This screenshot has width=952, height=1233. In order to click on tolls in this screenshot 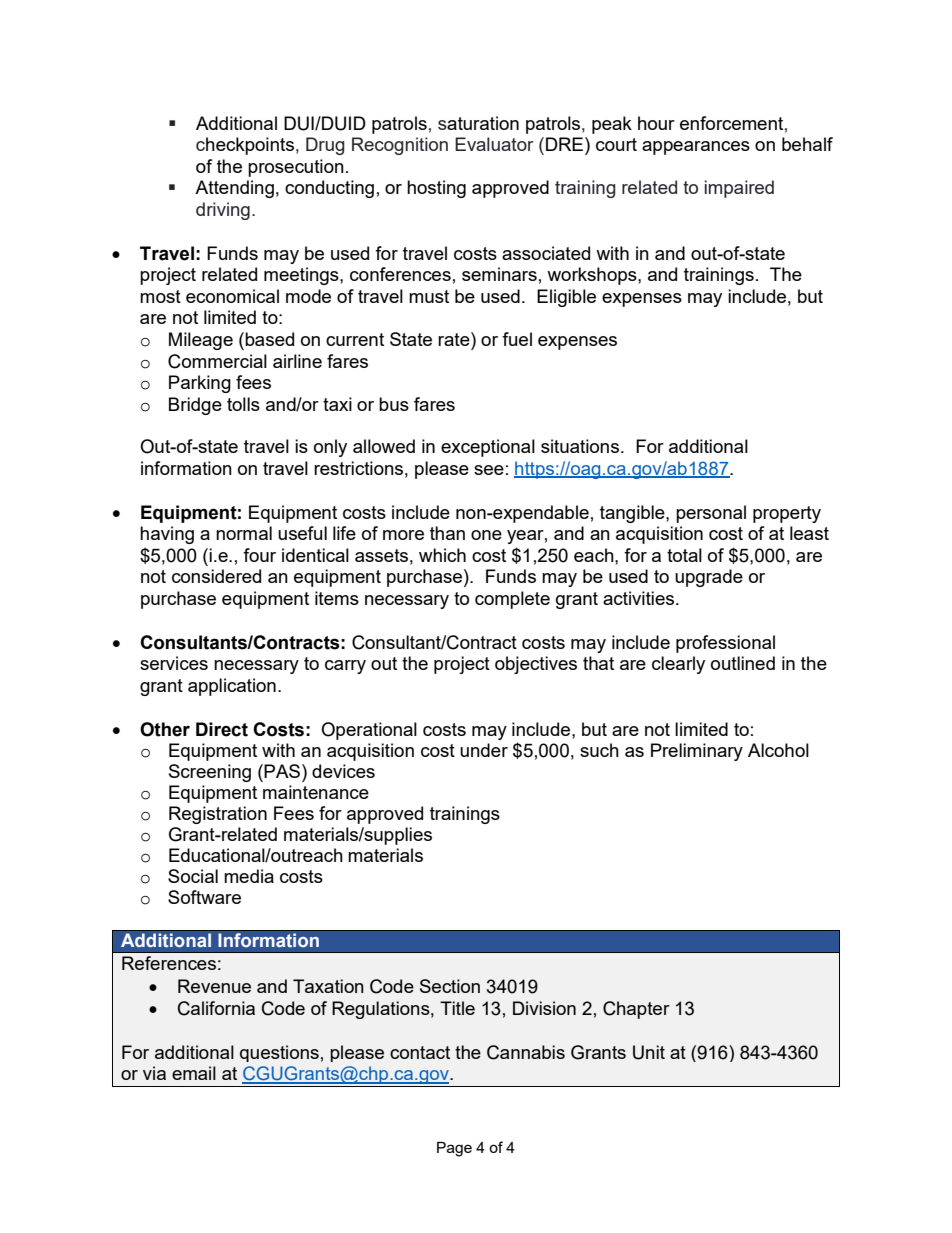, I will do `click(243, 404)`.
